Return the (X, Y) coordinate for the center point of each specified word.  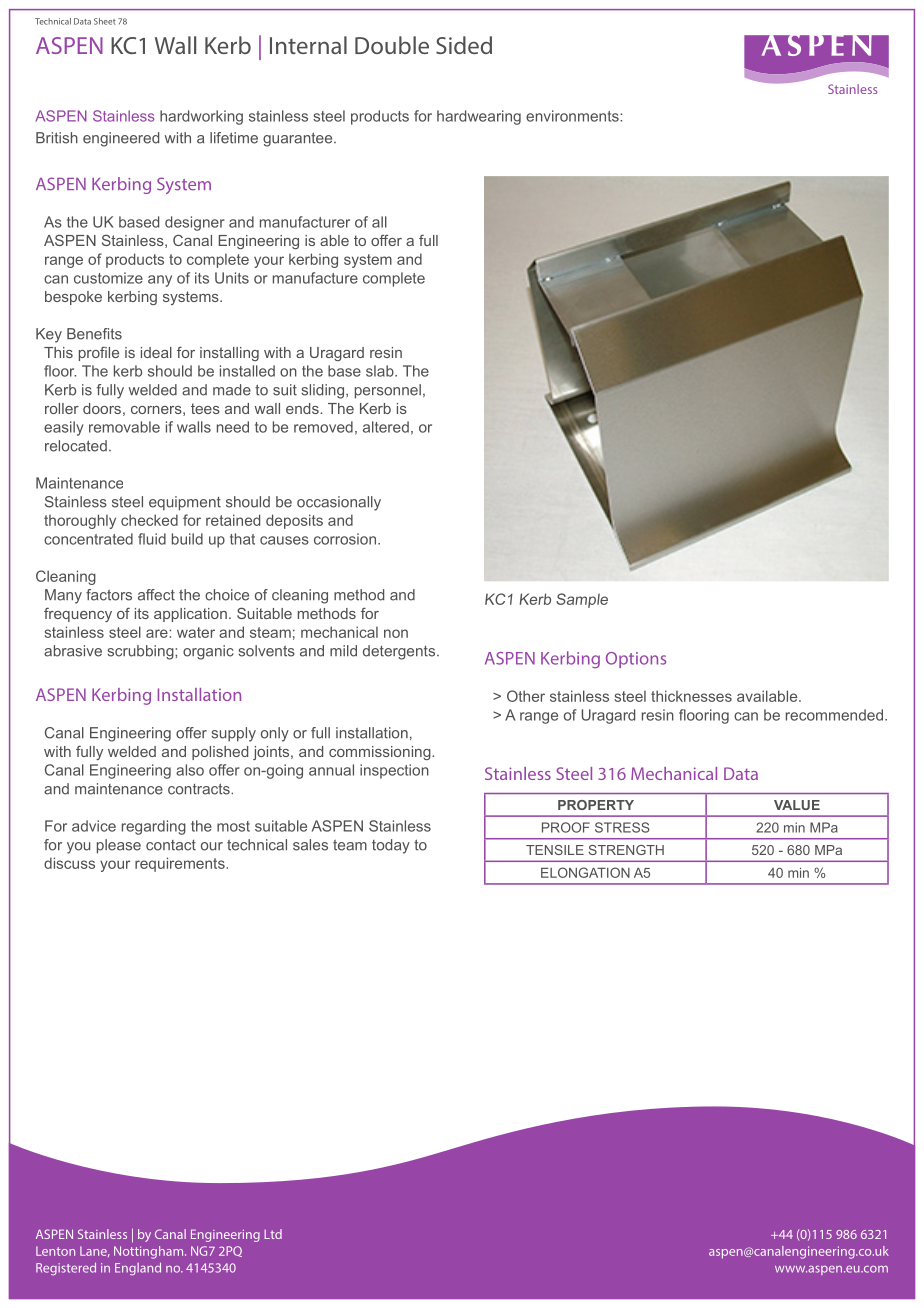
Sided (464, 45)
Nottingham (150, 1252)
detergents (400, 652)
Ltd (273, 1234)
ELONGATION (585, 872)
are (158, 633)
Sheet (105, 21)
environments (573, 116)
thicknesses (691, 696)
